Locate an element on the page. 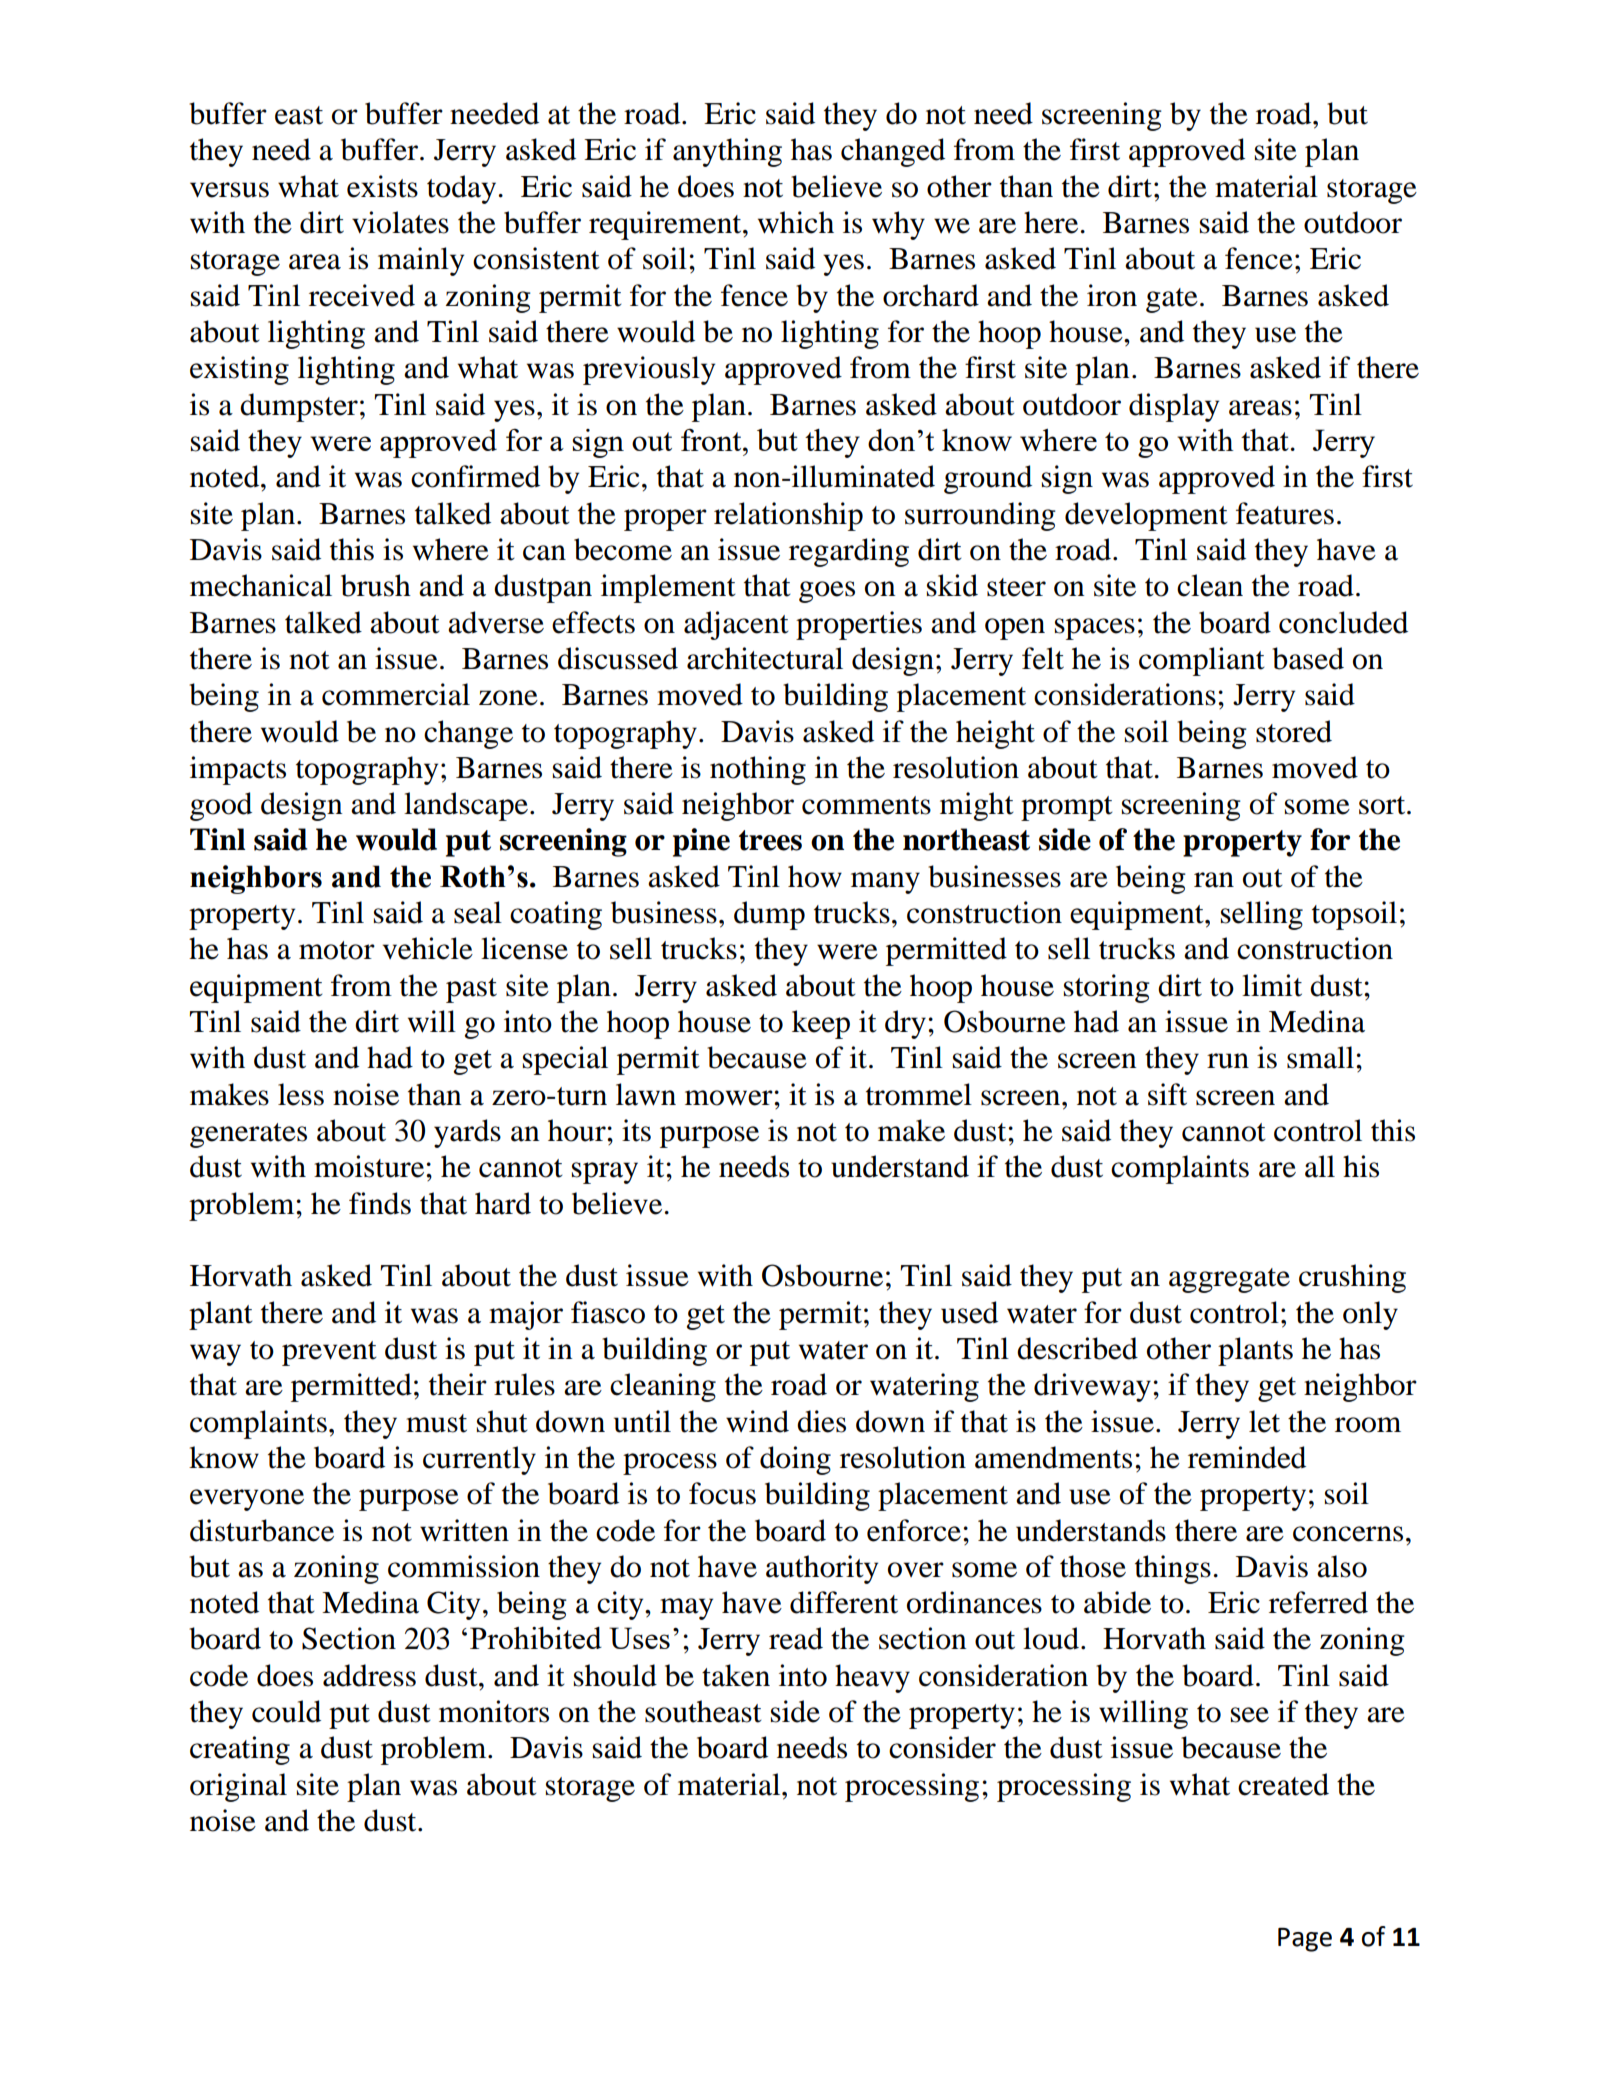 This page has width=1610, height=2084. doing is located at coordinates (795, 1460).
